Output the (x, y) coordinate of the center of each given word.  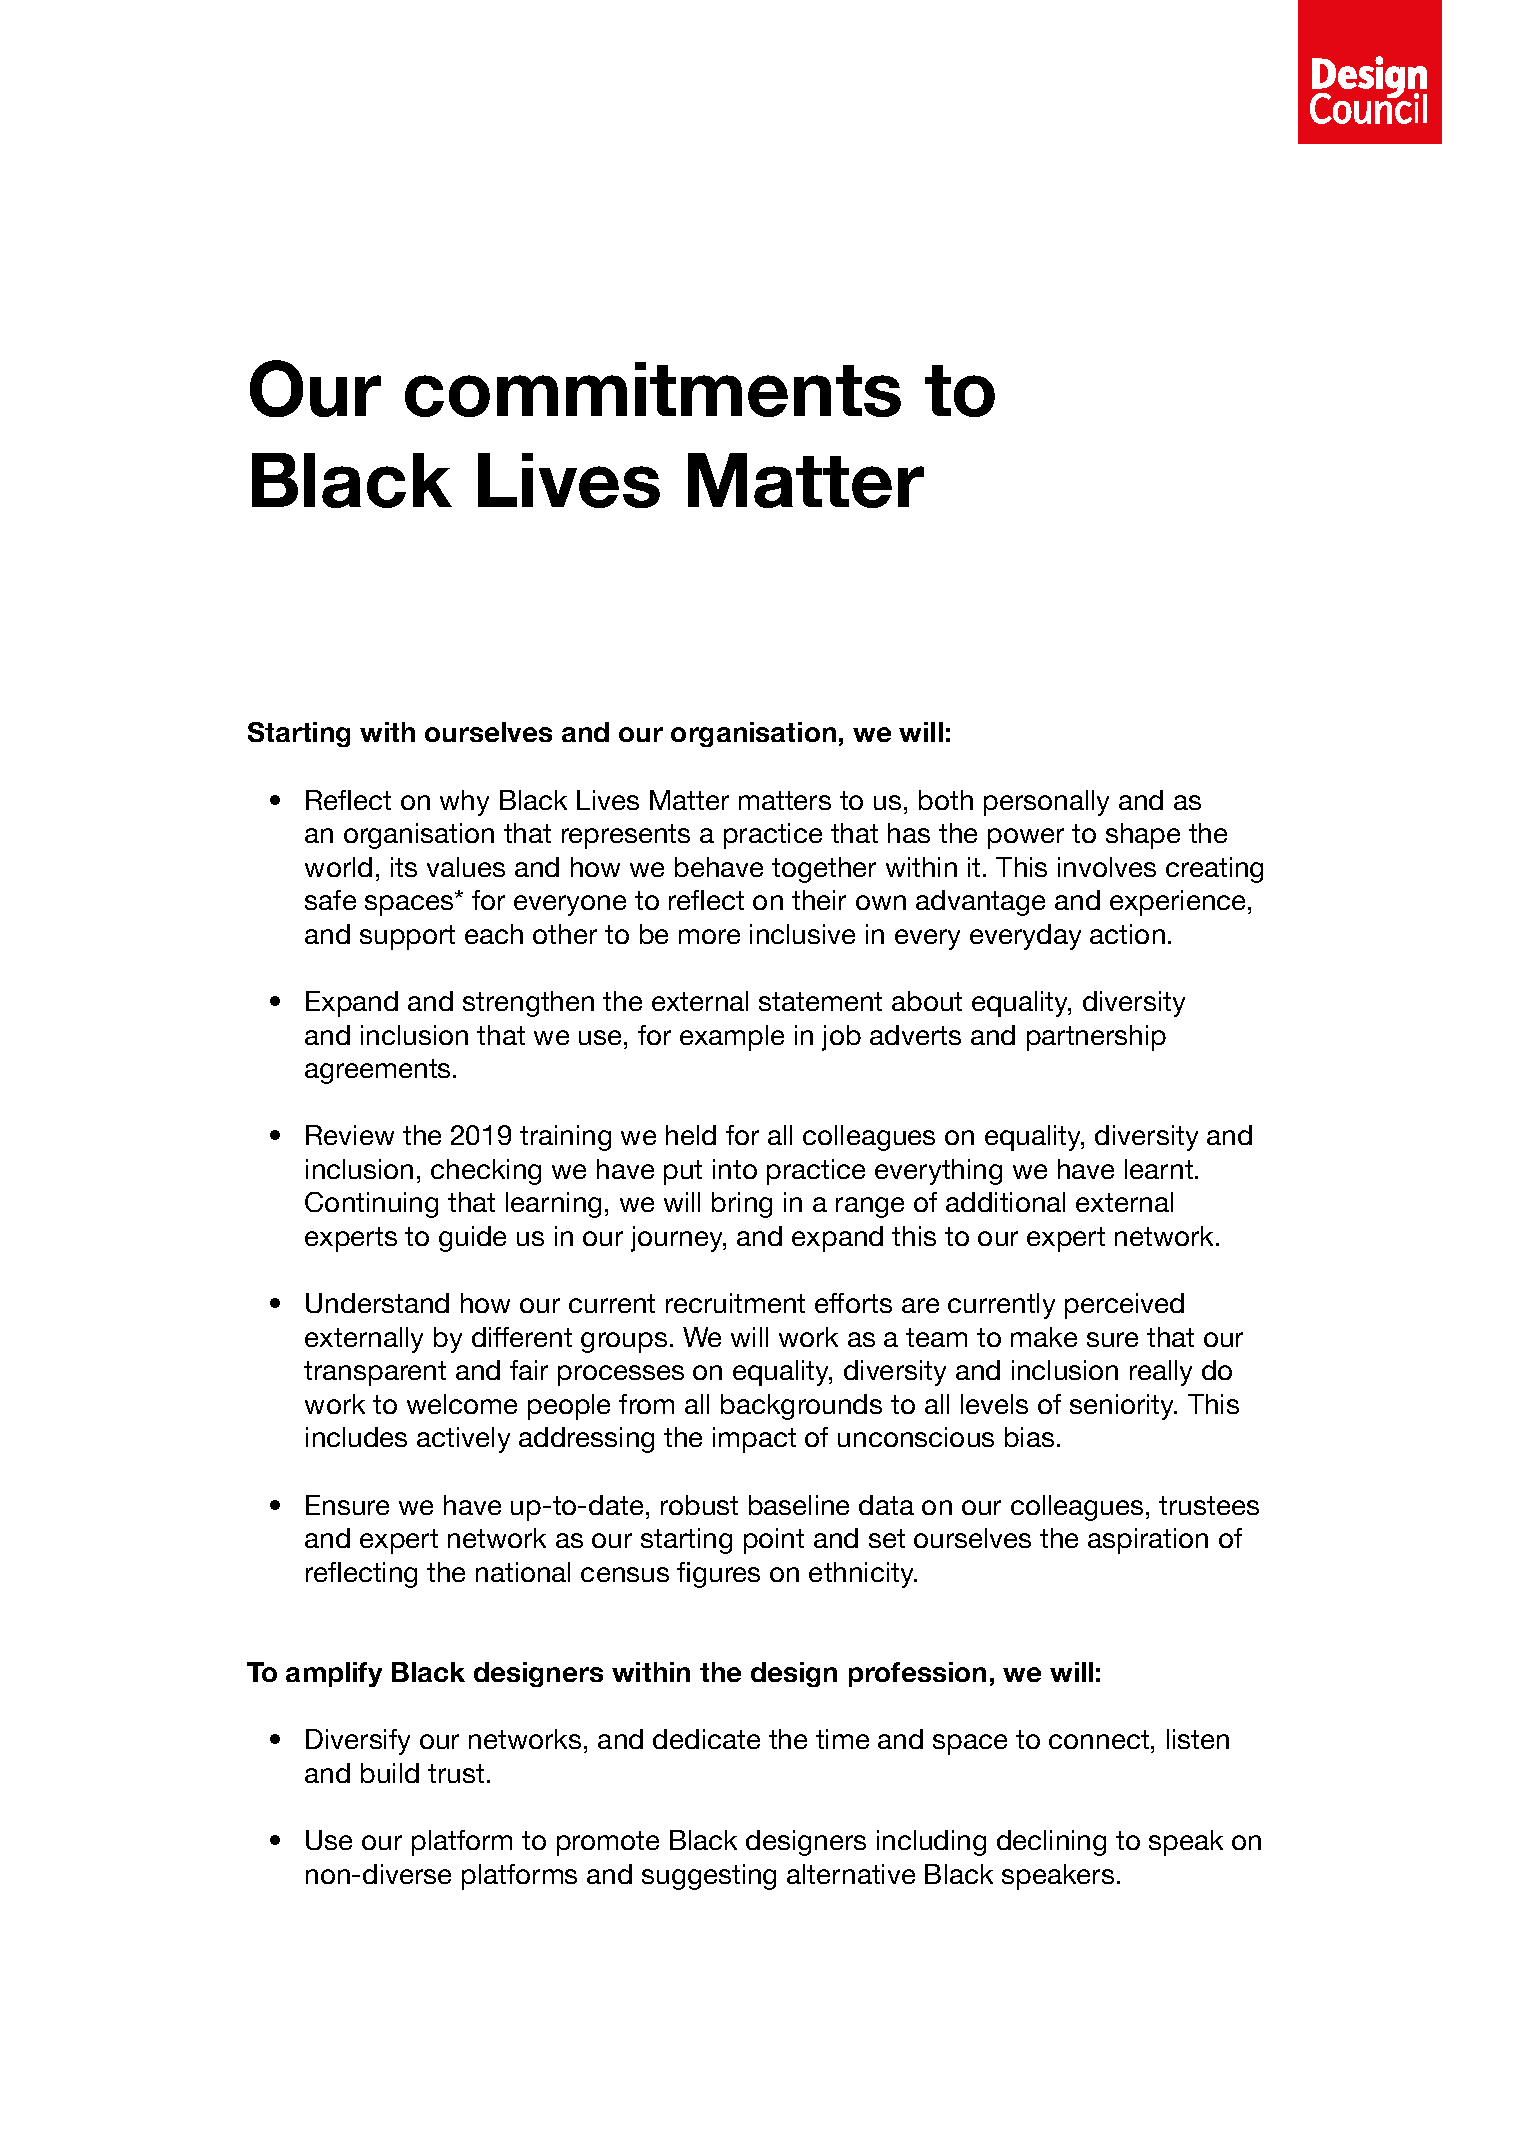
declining (1051, 1843)
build (390, 1773)
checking (486, 1172)
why (464, 803)
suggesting (709, 1877)
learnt (1160, 1169)
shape (1143, 836)
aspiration (1148, 1541)
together (824, 870)
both (946, 800)
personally (1046, 803)
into (735, 1169)
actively (463, 1440)
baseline (799, 1505)
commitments (653, 389)
